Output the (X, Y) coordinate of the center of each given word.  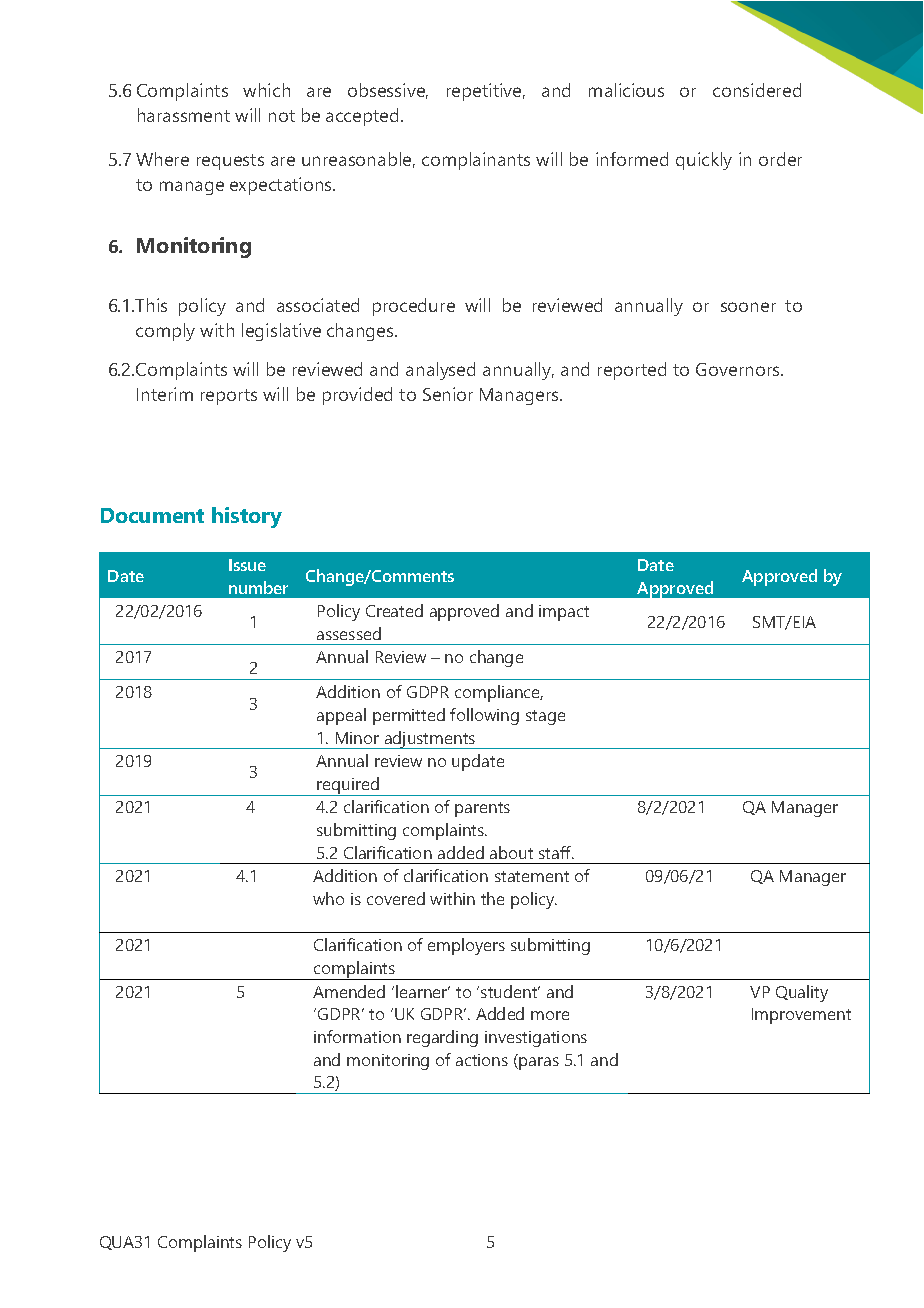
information (357, 1036)
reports (229, 397)
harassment (184, 115)
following (484, 716)
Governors (739, 369)
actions (482, 1060)
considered (757, 90)
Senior (448, 394)
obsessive (388, 91)
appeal (341, 716)
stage (545, 717)
